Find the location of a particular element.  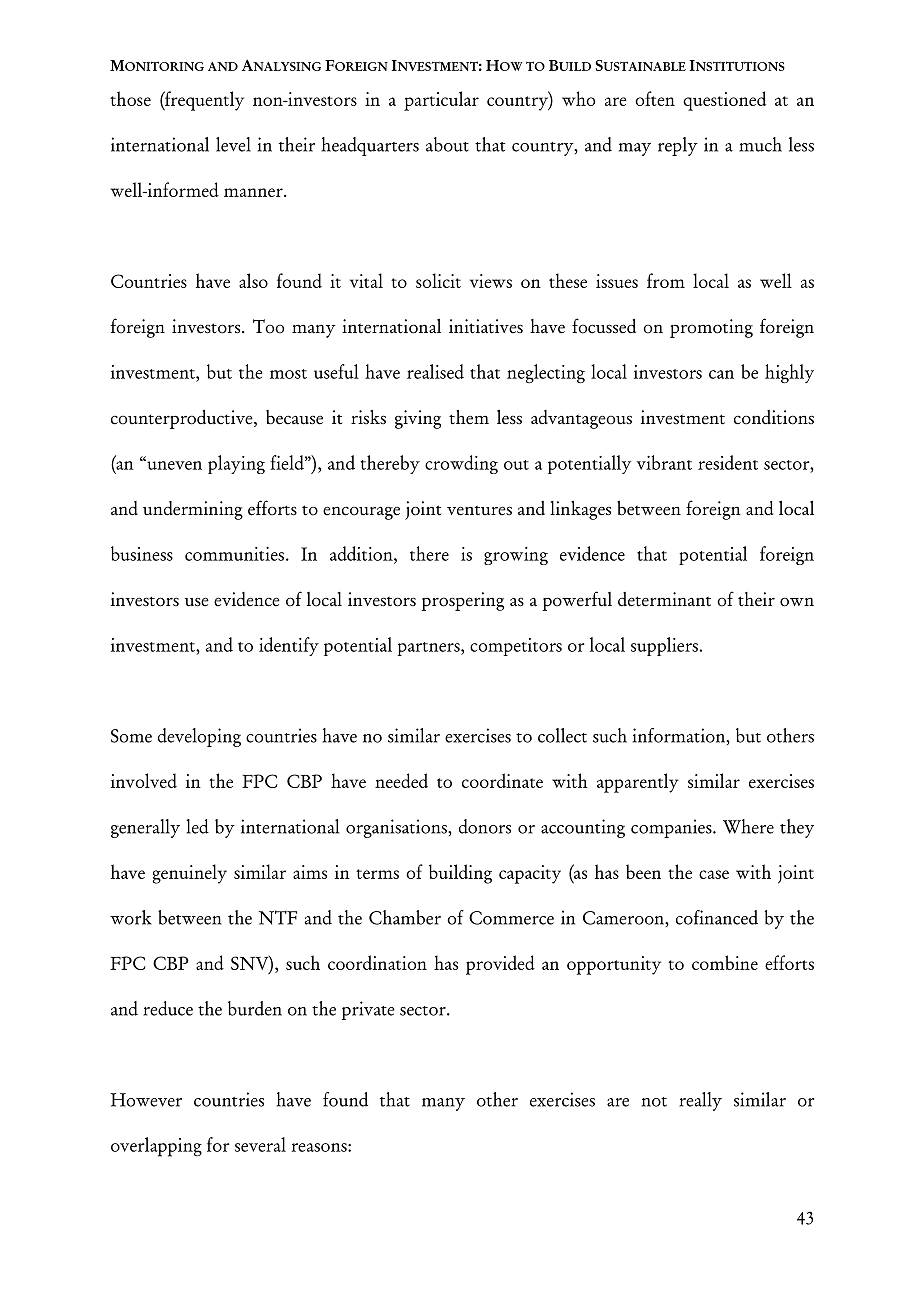

about is located at coordinates (447, 144).
